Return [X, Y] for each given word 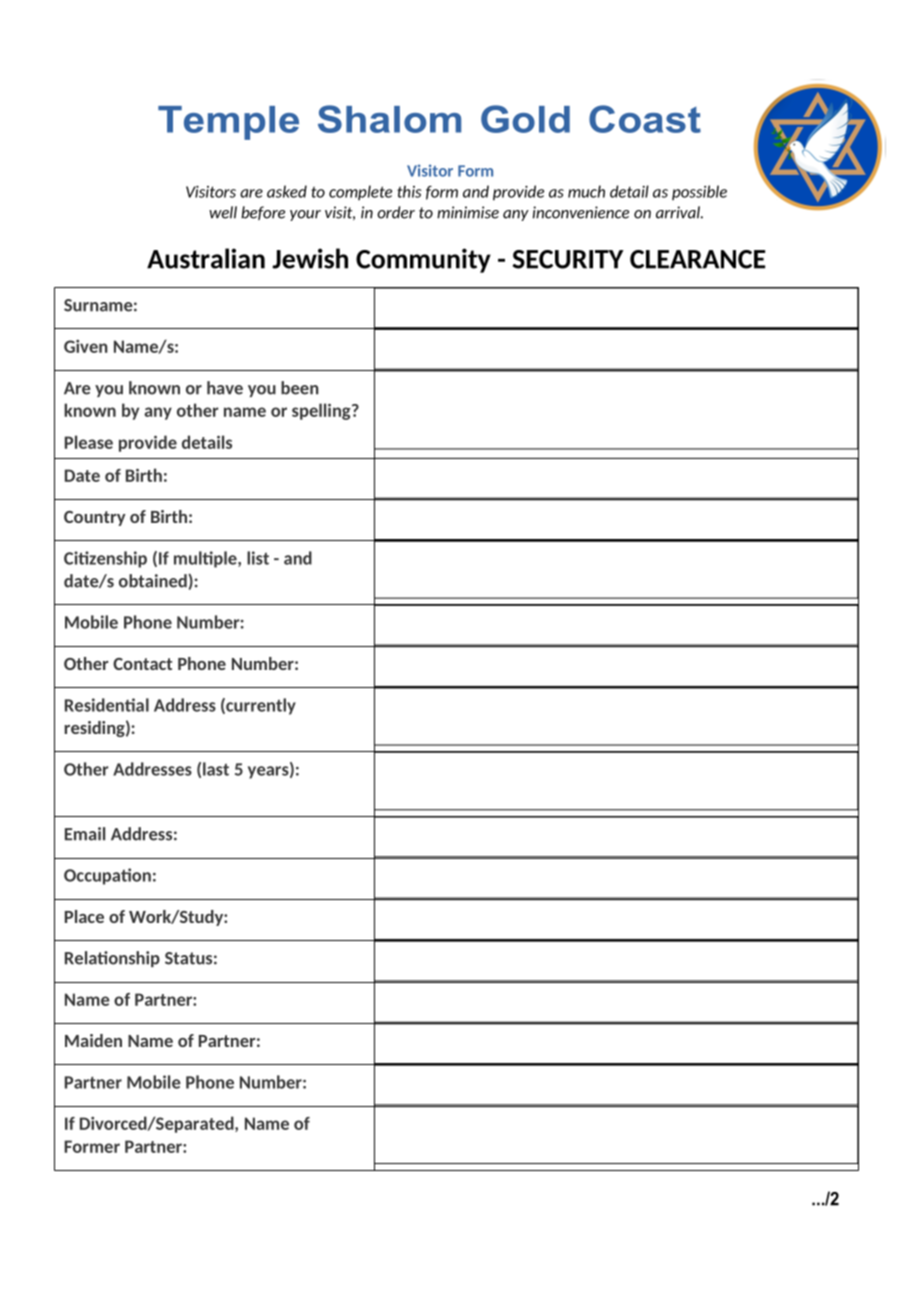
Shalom [389, 119]
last [216, 769]
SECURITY [568, 259]
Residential [107, 705]
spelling [322, 411]
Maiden [93, 1040]
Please [89, 442]
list [258, 558]
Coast [645, 119]
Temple [228, 123]
